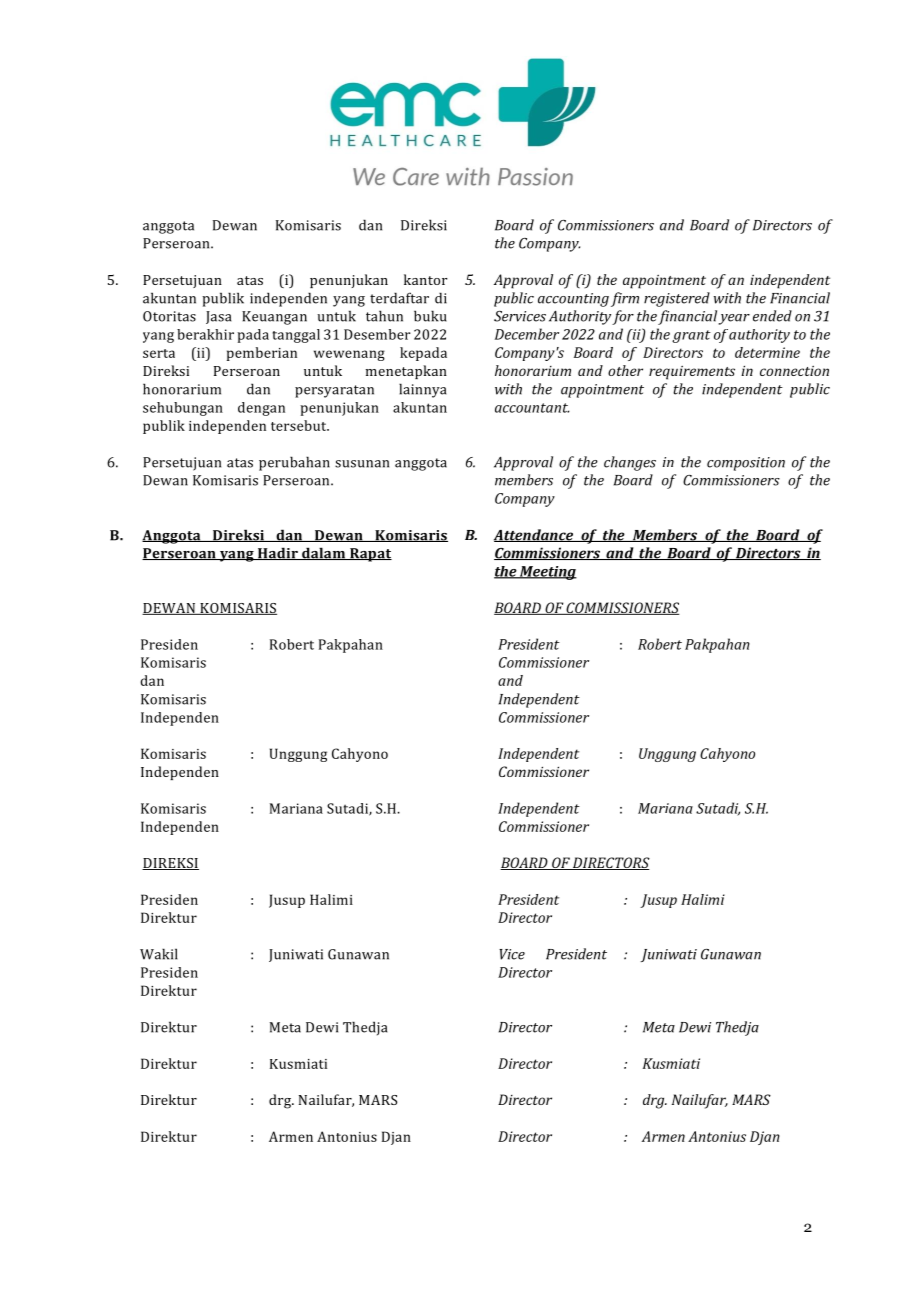  Describe the element at coordinates (527, 334) in the screenshot. I see `December` at that location.
